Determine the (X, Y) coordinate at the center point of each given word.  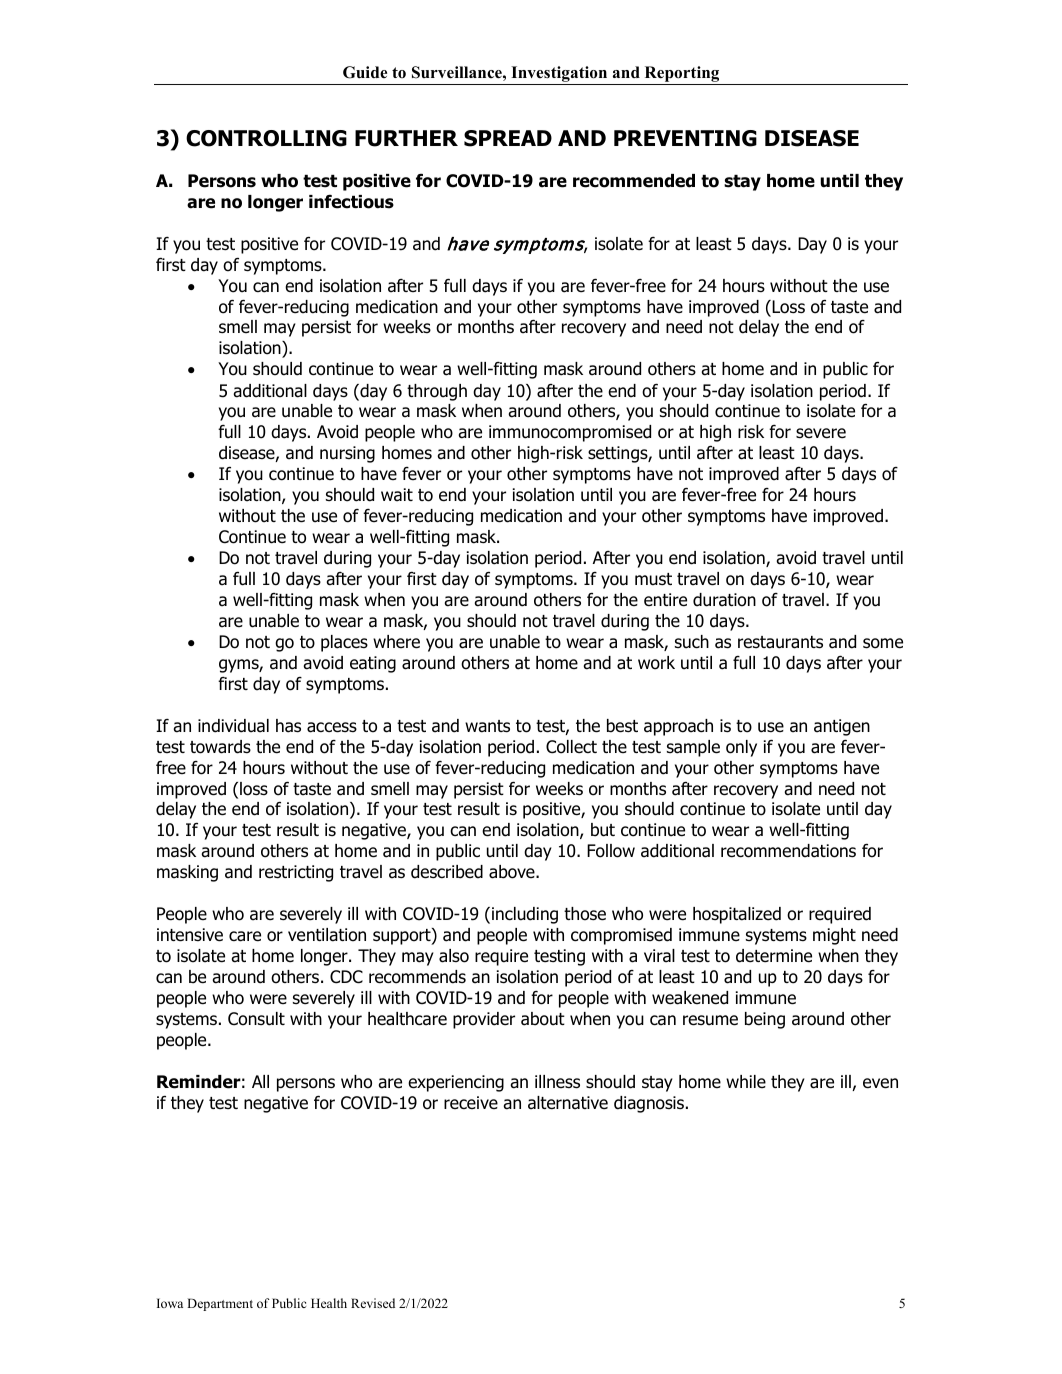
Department (220, 1304)
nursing (347, 454)
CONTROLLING (266, 138)
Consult (256, 1019)
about (543, 1019)
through (437, 392)
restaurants (780, 642)
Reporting (682, 75)
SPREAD (508, 138)
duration (724, 600)
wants (487, 726)
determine (774, 956)
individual (233, 726)
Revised (373, 1303)
